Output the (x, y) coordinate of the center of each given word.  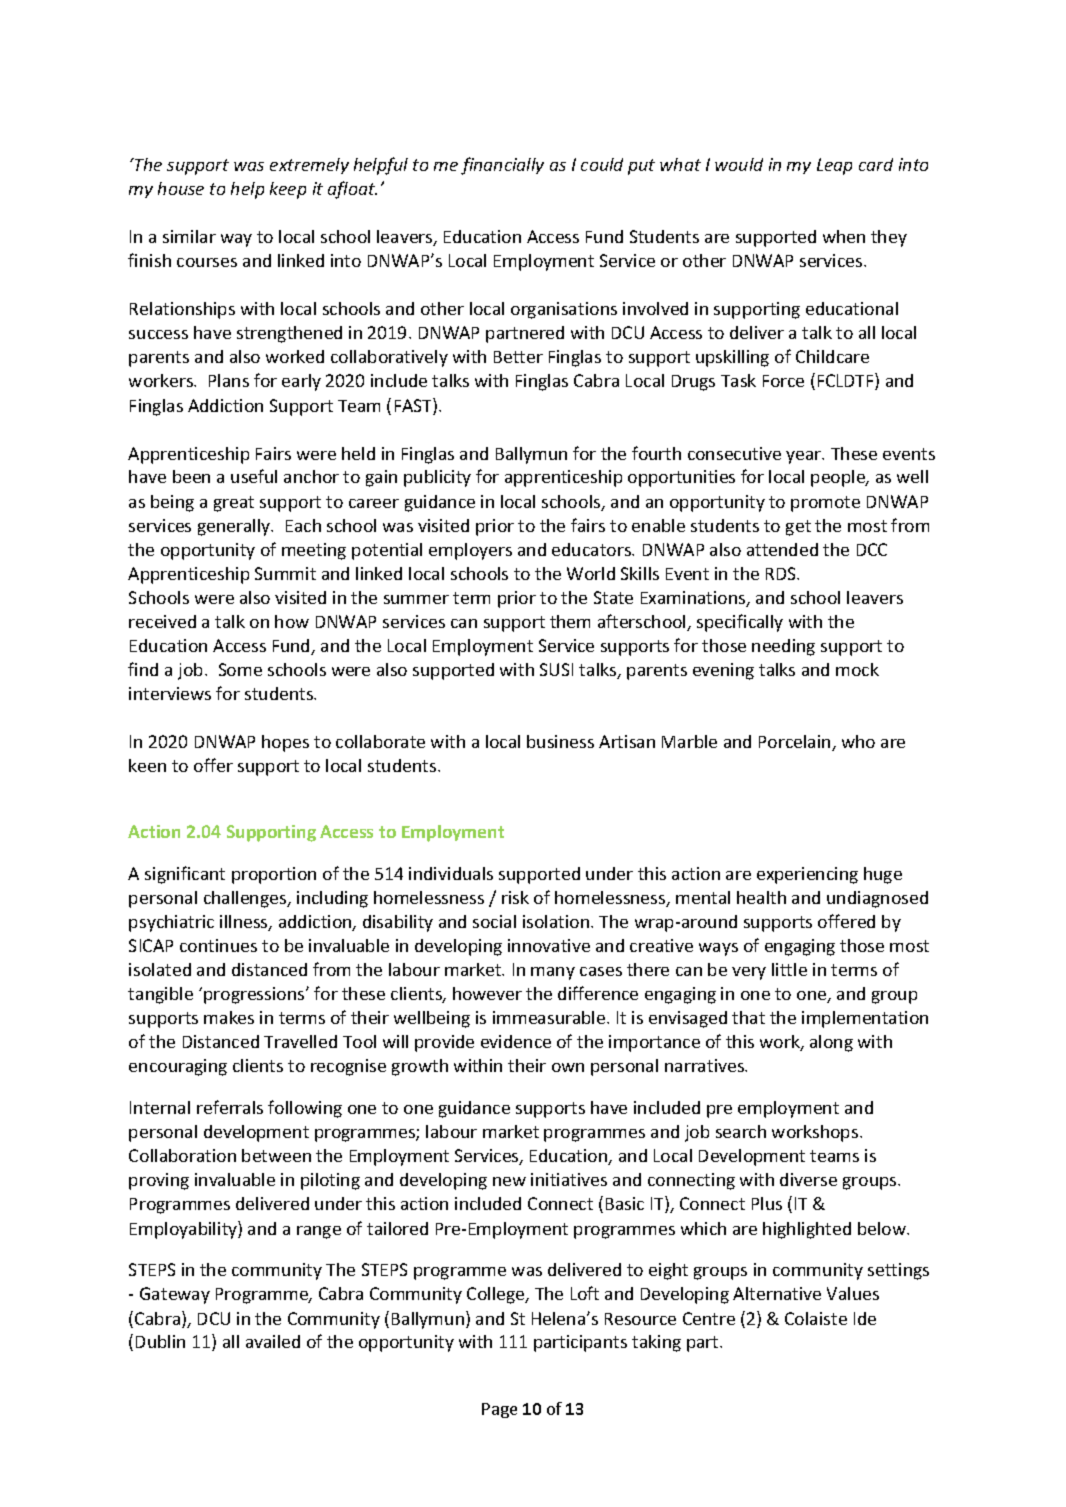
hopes (285, 743)
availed (273, 1341)
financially (502, 166)
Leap (834, 166)
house (181, 188)
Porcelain (796, 743)
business (560, 741)
